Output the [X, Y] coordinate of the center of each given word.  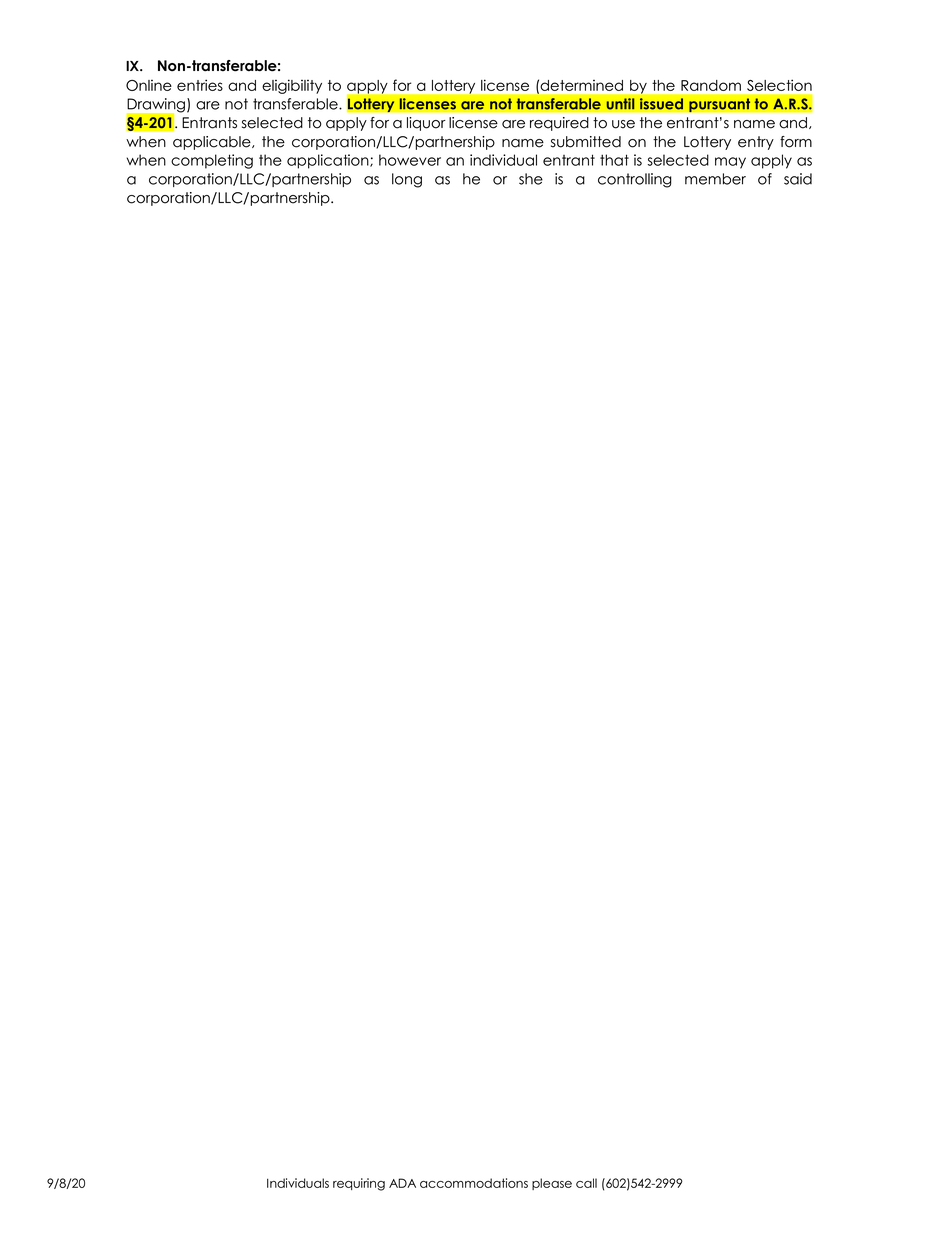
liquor [426, 124]
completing [212, 161]
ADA [402, 1183]
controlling [635, 180]
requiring [359, 1184]
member [715, 179]
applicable [213, 143]
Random [711, 85]
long [407, 180]
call [586, 1183]
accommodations [474, 1183]
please [552, 1184]
